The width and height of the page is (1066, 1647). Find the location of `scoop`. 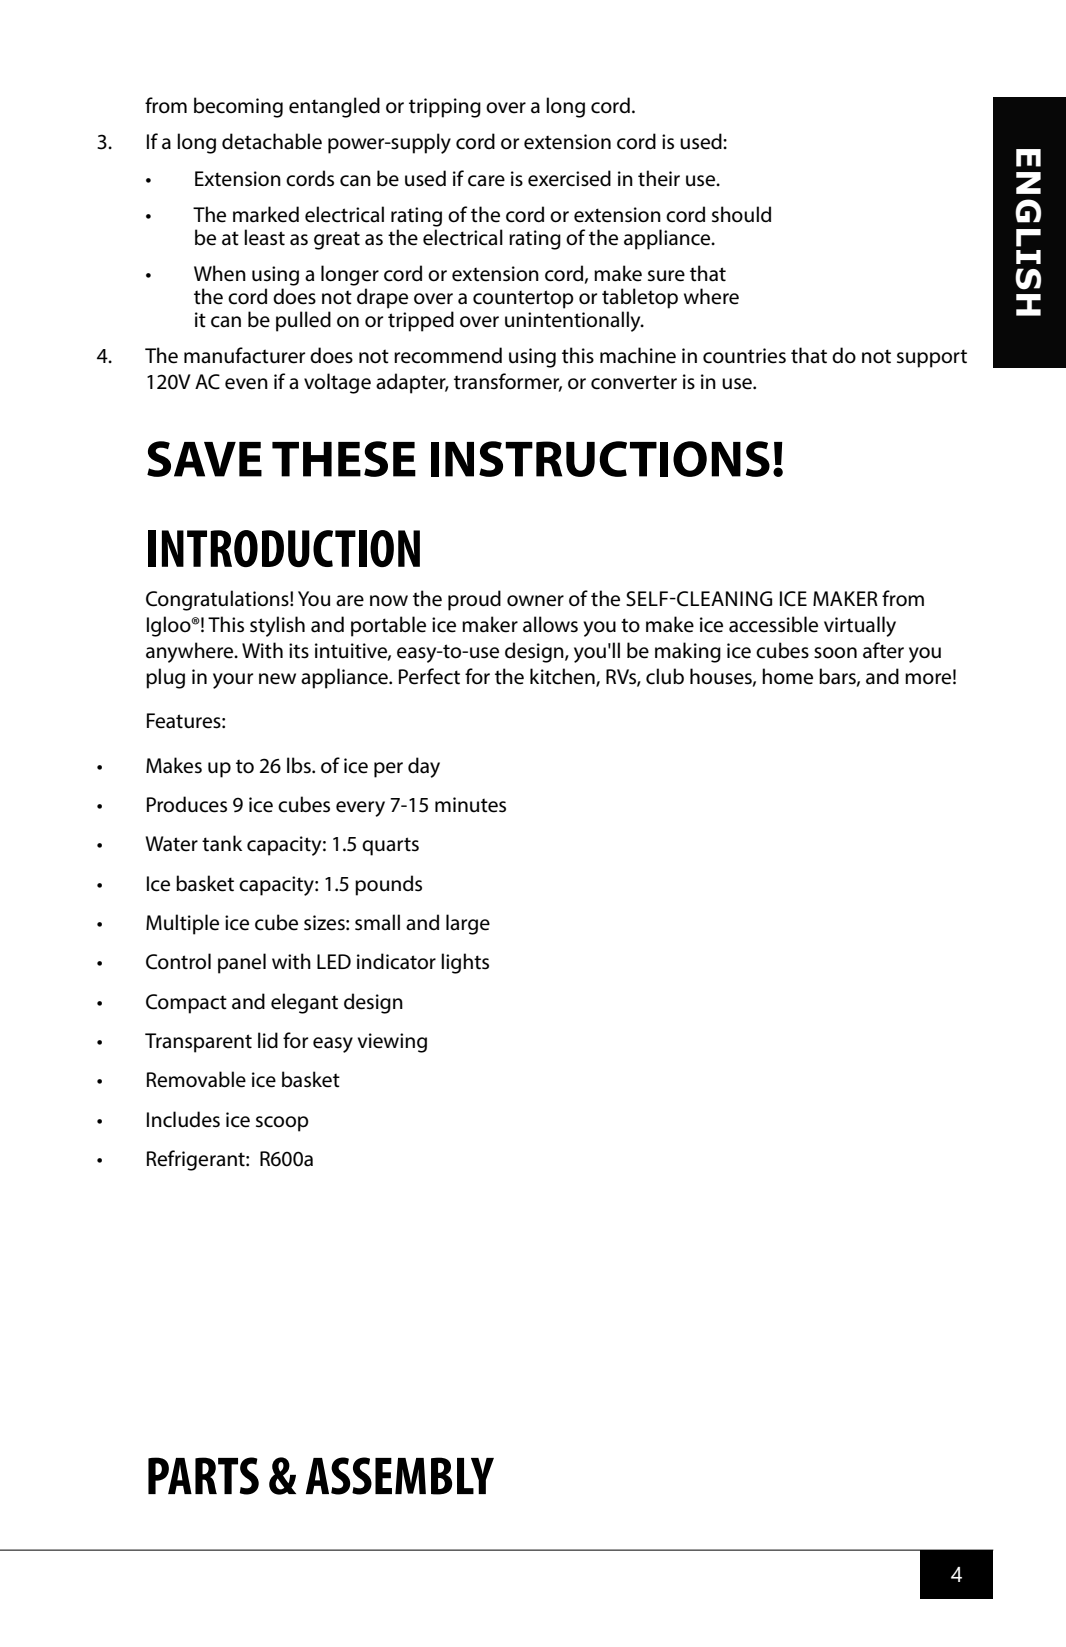

scoop is located at coordinates (282, 1124).
